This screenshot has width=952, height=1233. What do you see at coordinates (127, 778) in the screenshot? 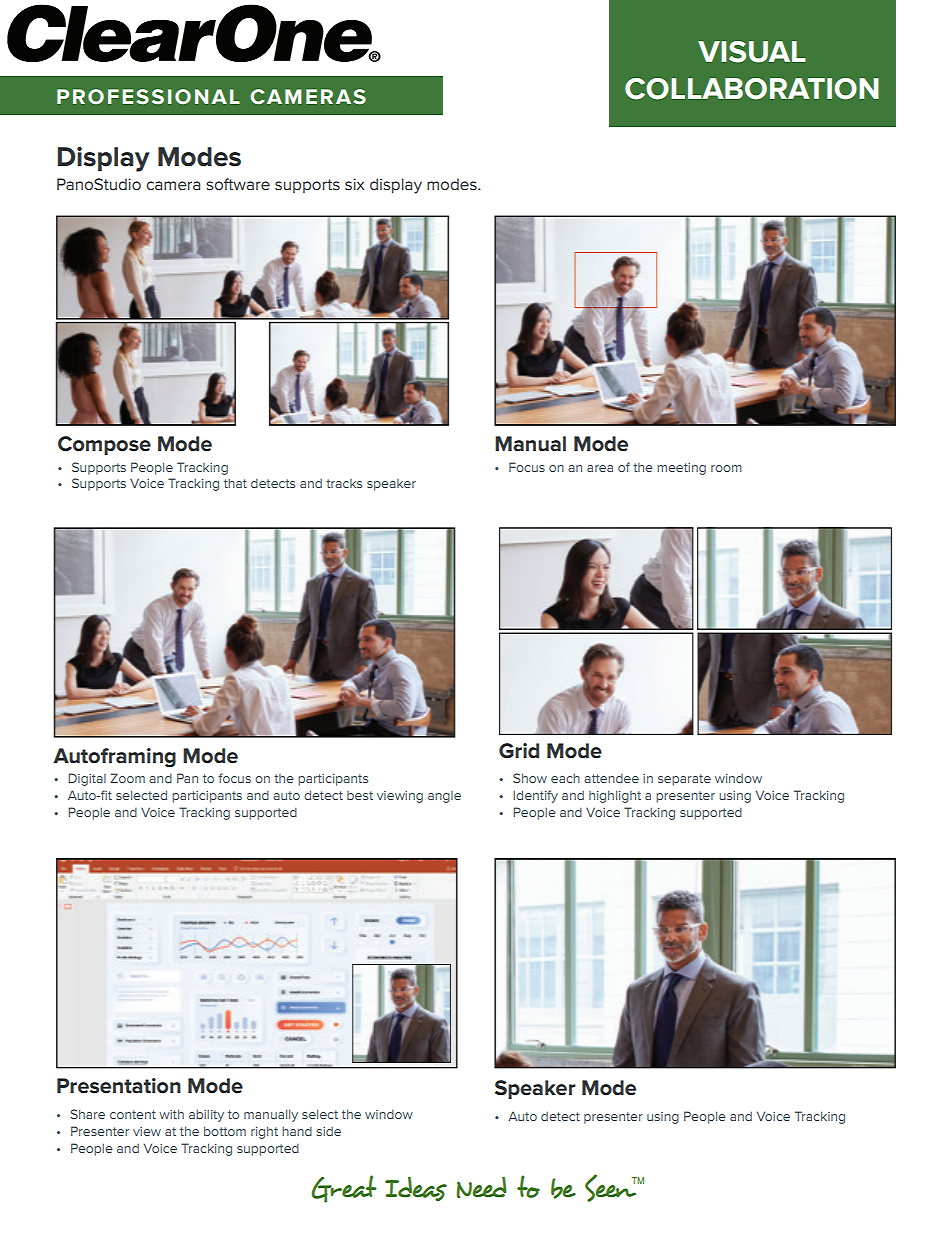
I see `Zoom` at bounding box center [127, 778].
